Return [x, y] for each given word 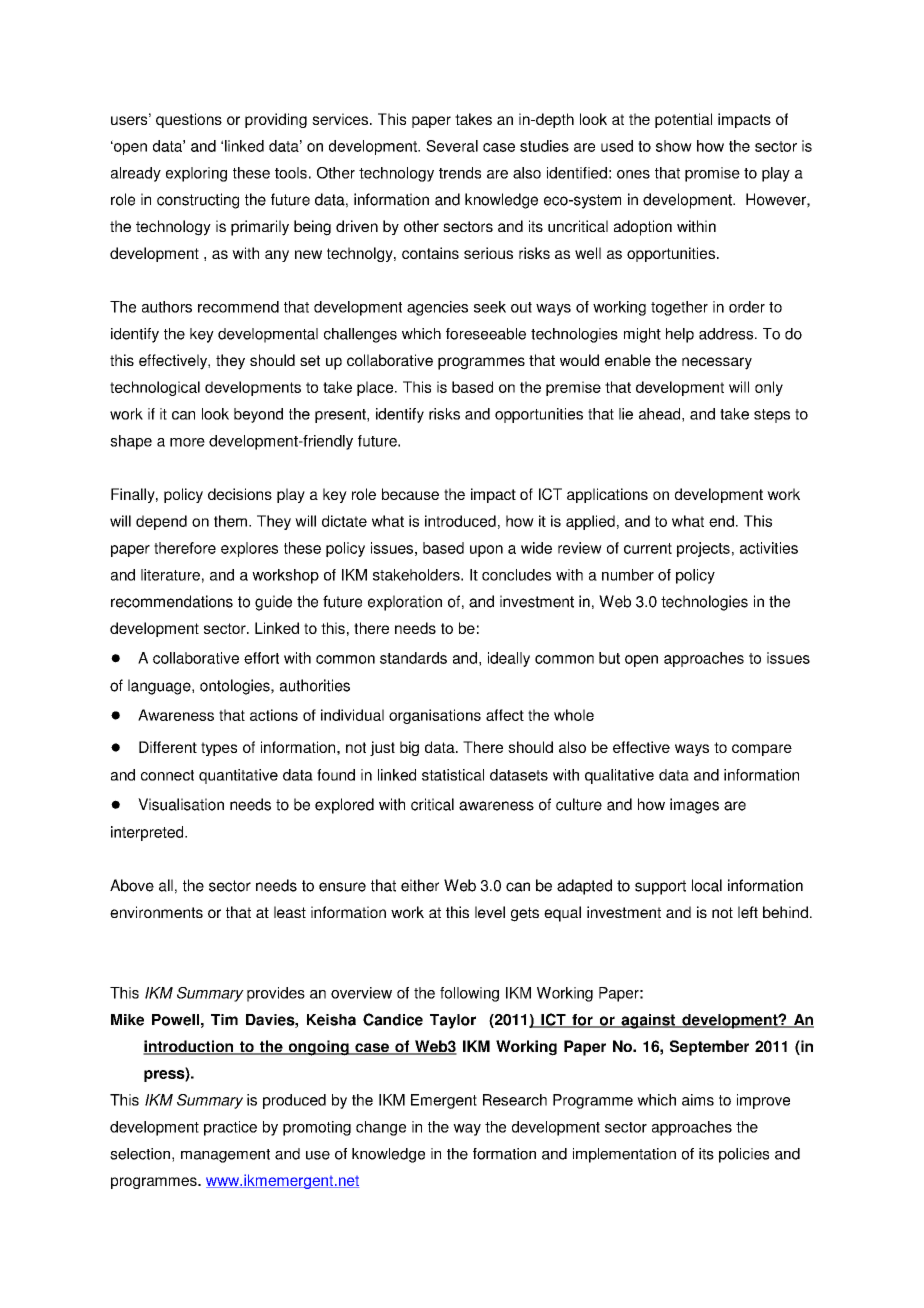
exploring [196, 174]
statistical [453, 775]
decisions [240, 494]
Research [515, 1100]
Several [452, 146]
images [694, 806]
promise [712, 174]
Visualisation [181, 804]
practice [230, 1128]
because [410, 494]
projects [703, 549]
